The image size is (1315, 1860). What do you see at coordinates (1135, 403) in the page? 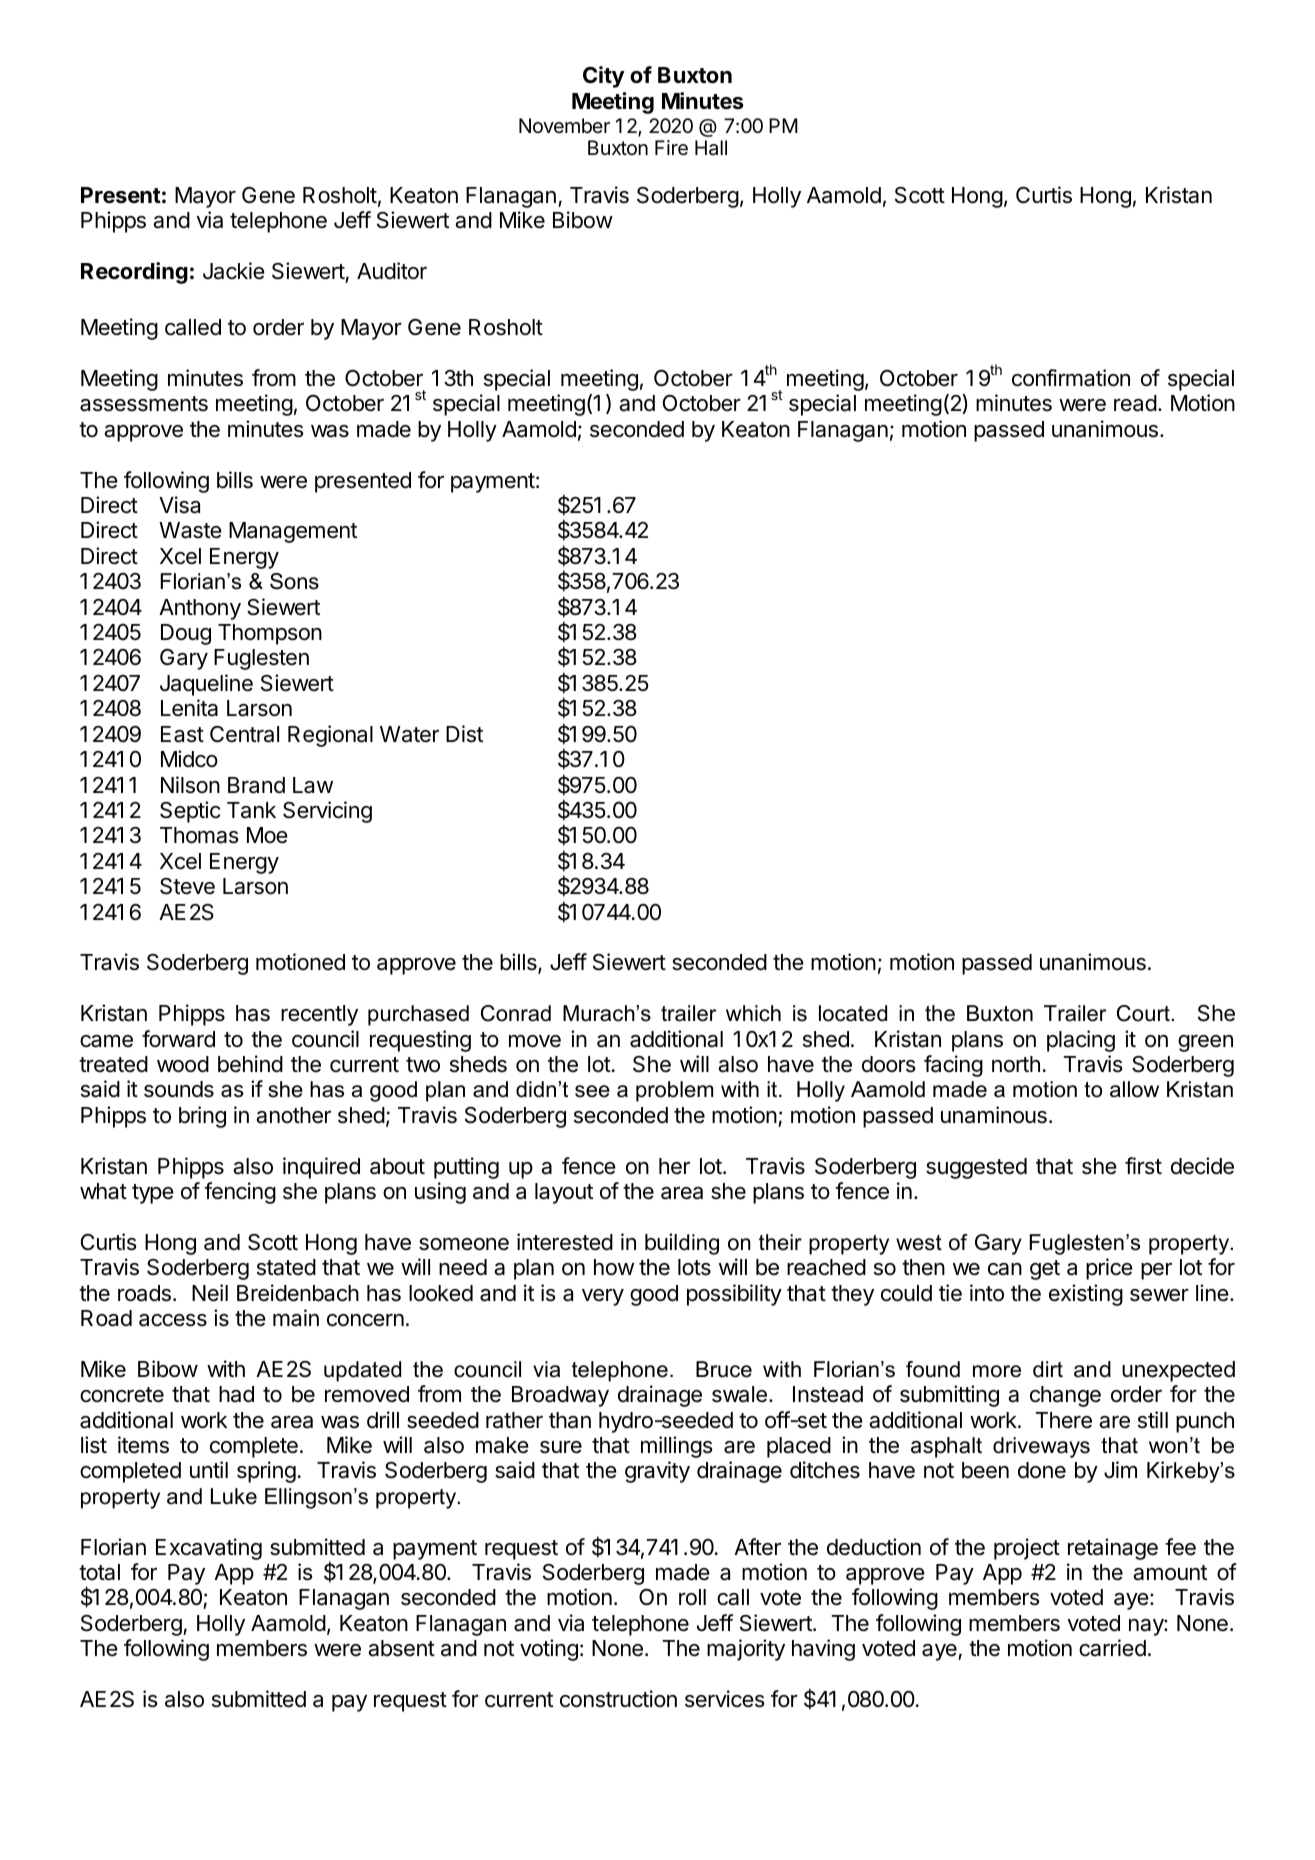
I see `read` at bounding box center [1135, 403].
